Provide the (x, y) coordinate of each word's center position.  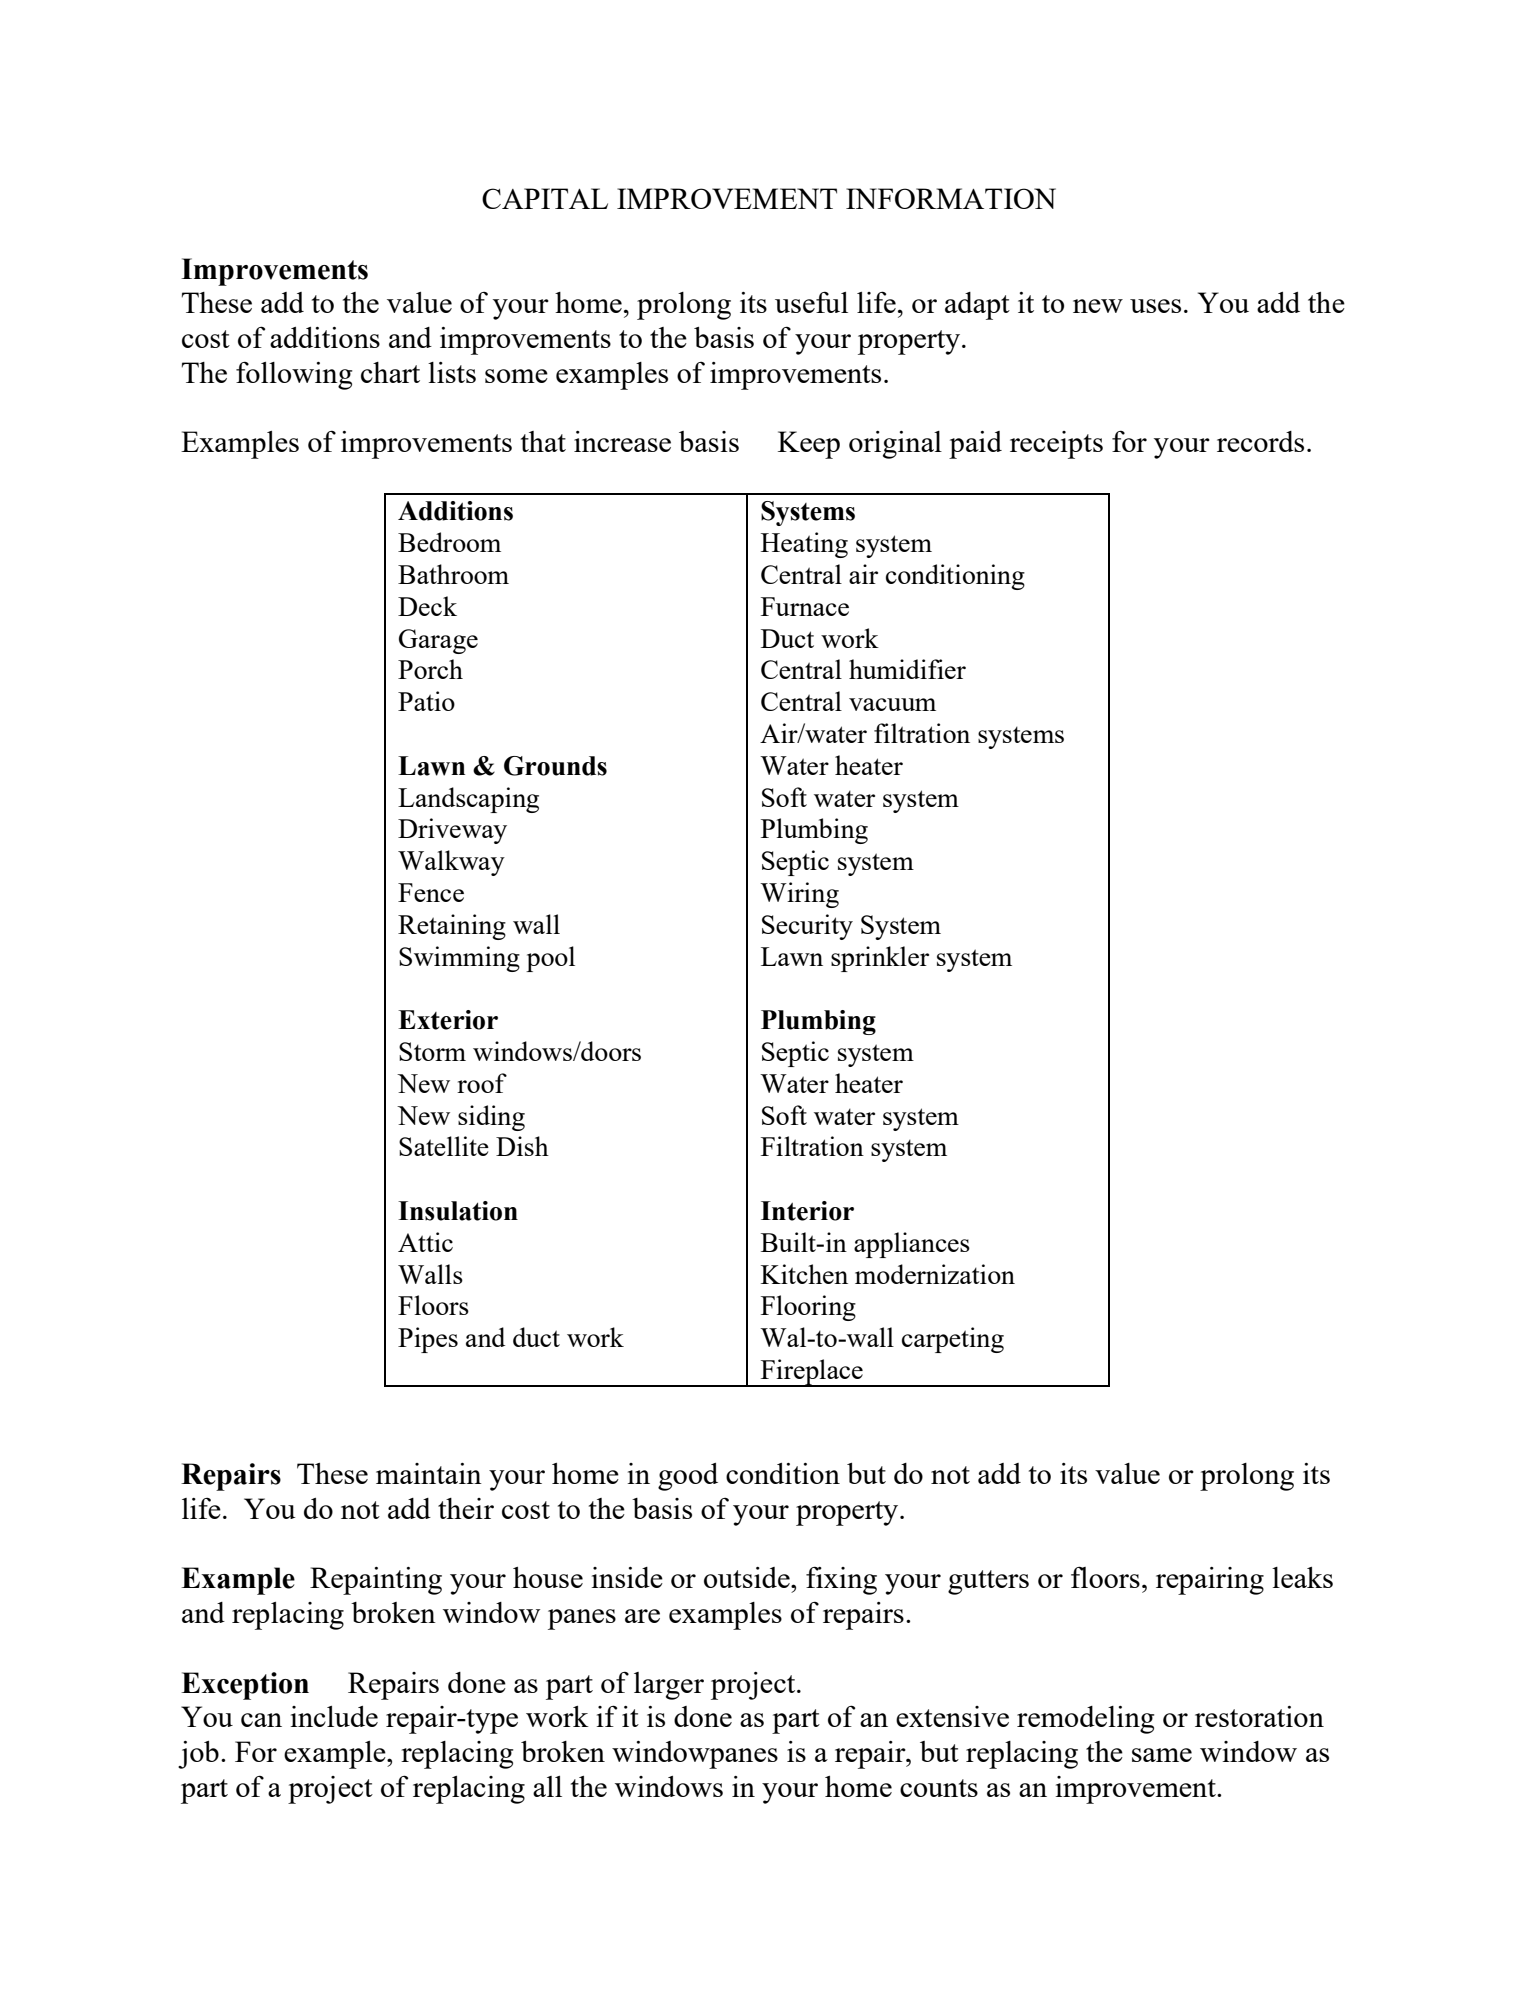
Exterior (448, 1020)
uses (1155, 306)
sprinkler (880, 959)
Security (807, 927)
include (334, 1716)
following (294, 376)
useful (811, 302)
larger (669, 1686)
